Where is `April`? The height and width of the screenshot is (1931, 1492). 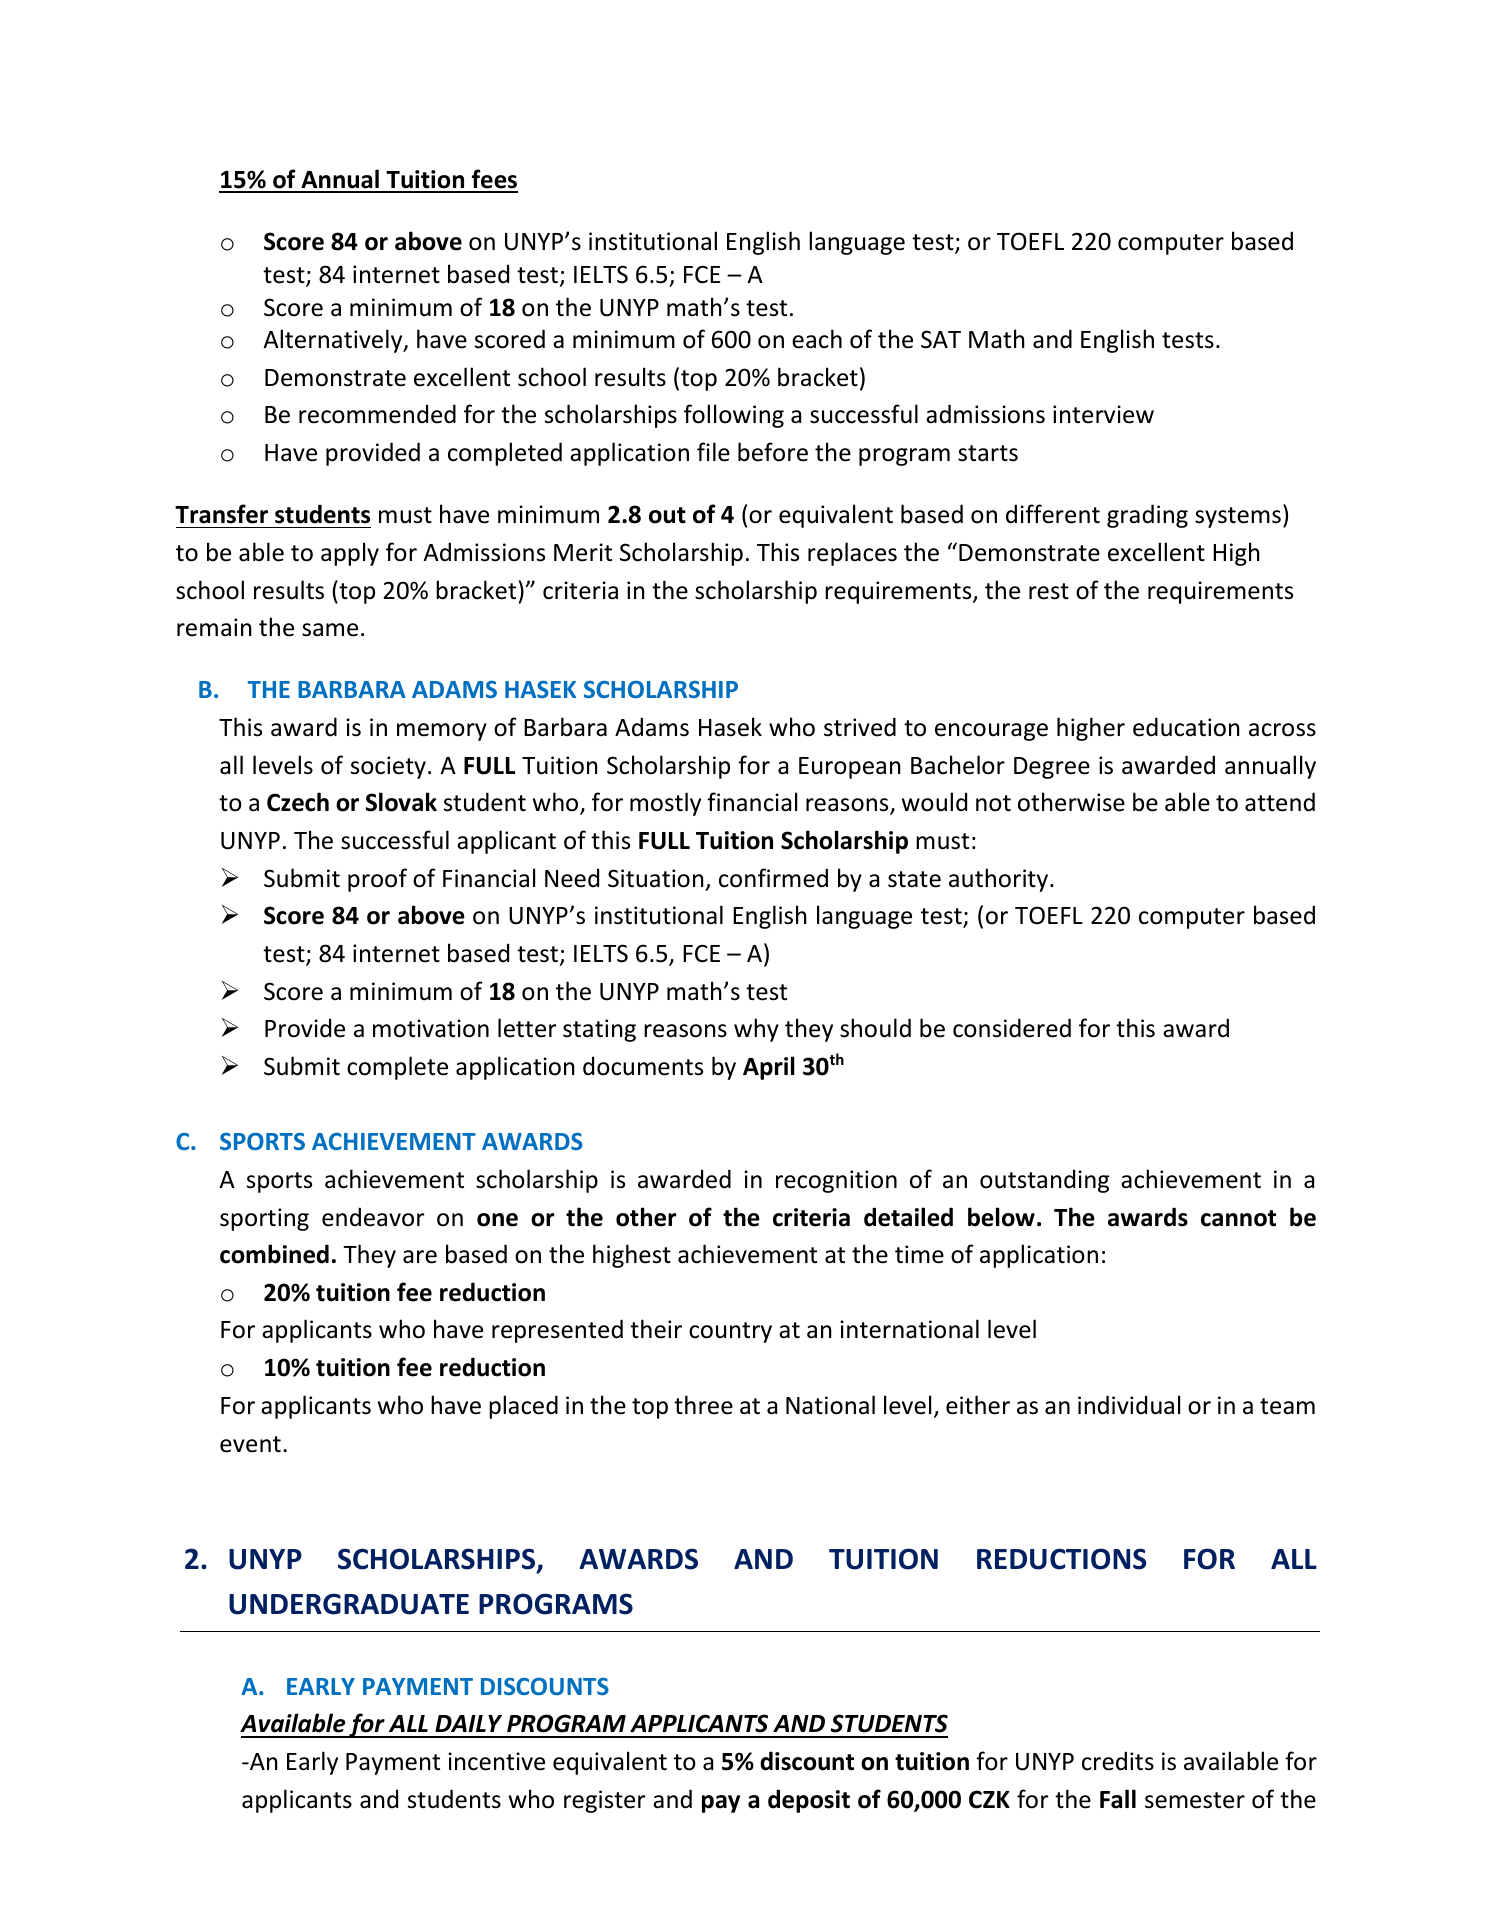
April is located at coordinates (769, 1068).
